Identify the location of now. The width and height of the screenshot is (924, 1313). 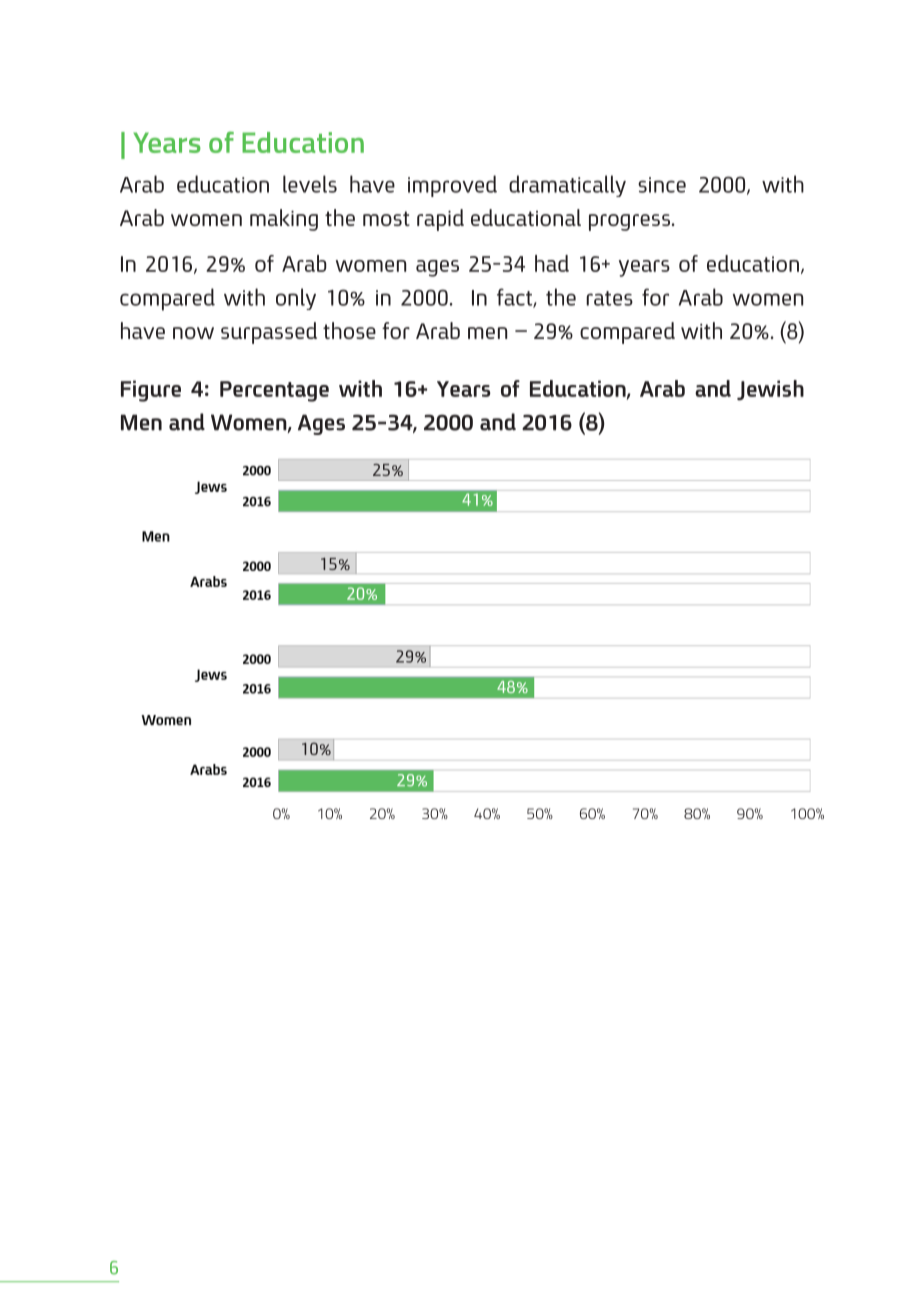
(193, 333).
